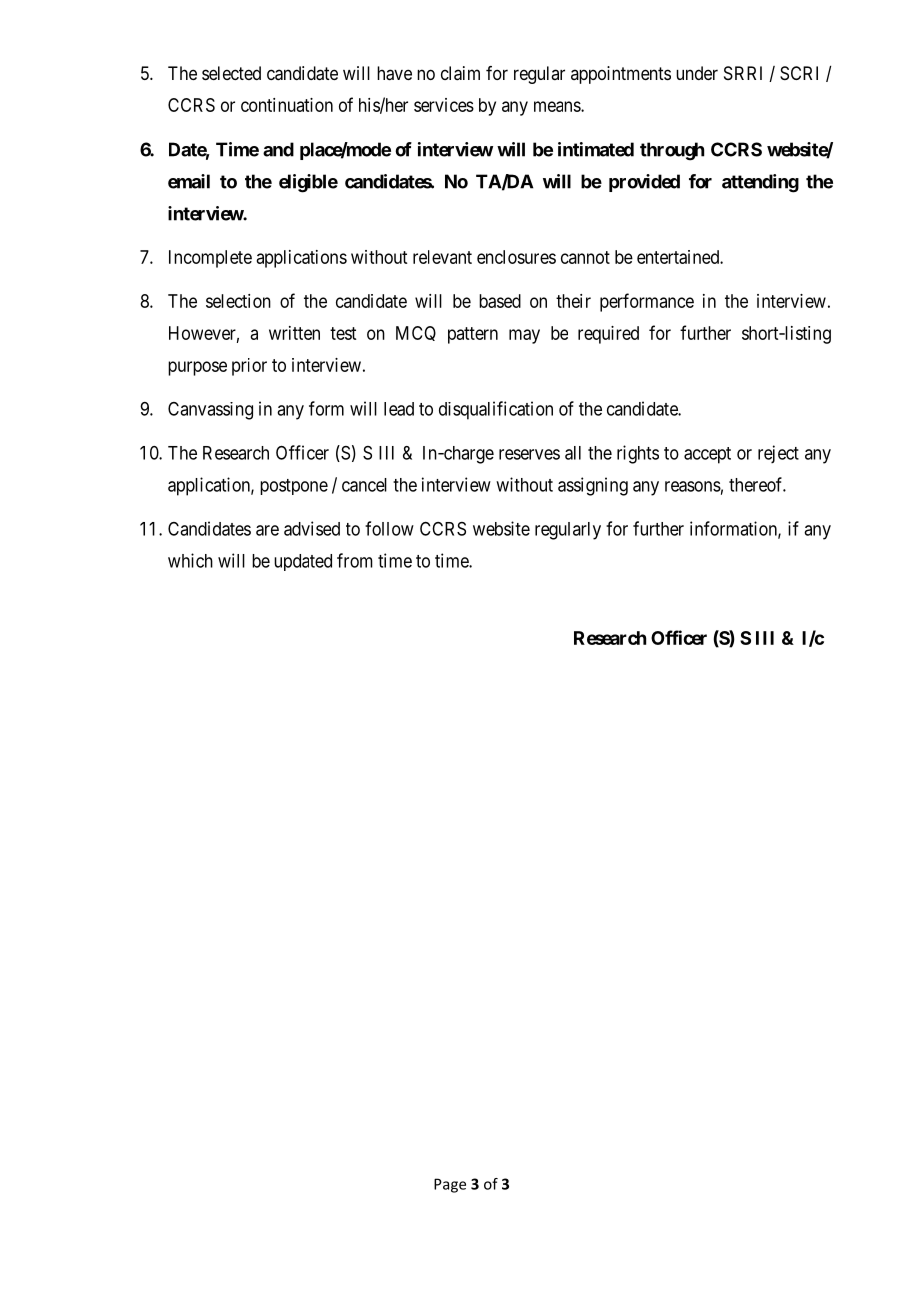  Describe the element at coordinates (707, 455) in the page. I see `accept` at that location.
